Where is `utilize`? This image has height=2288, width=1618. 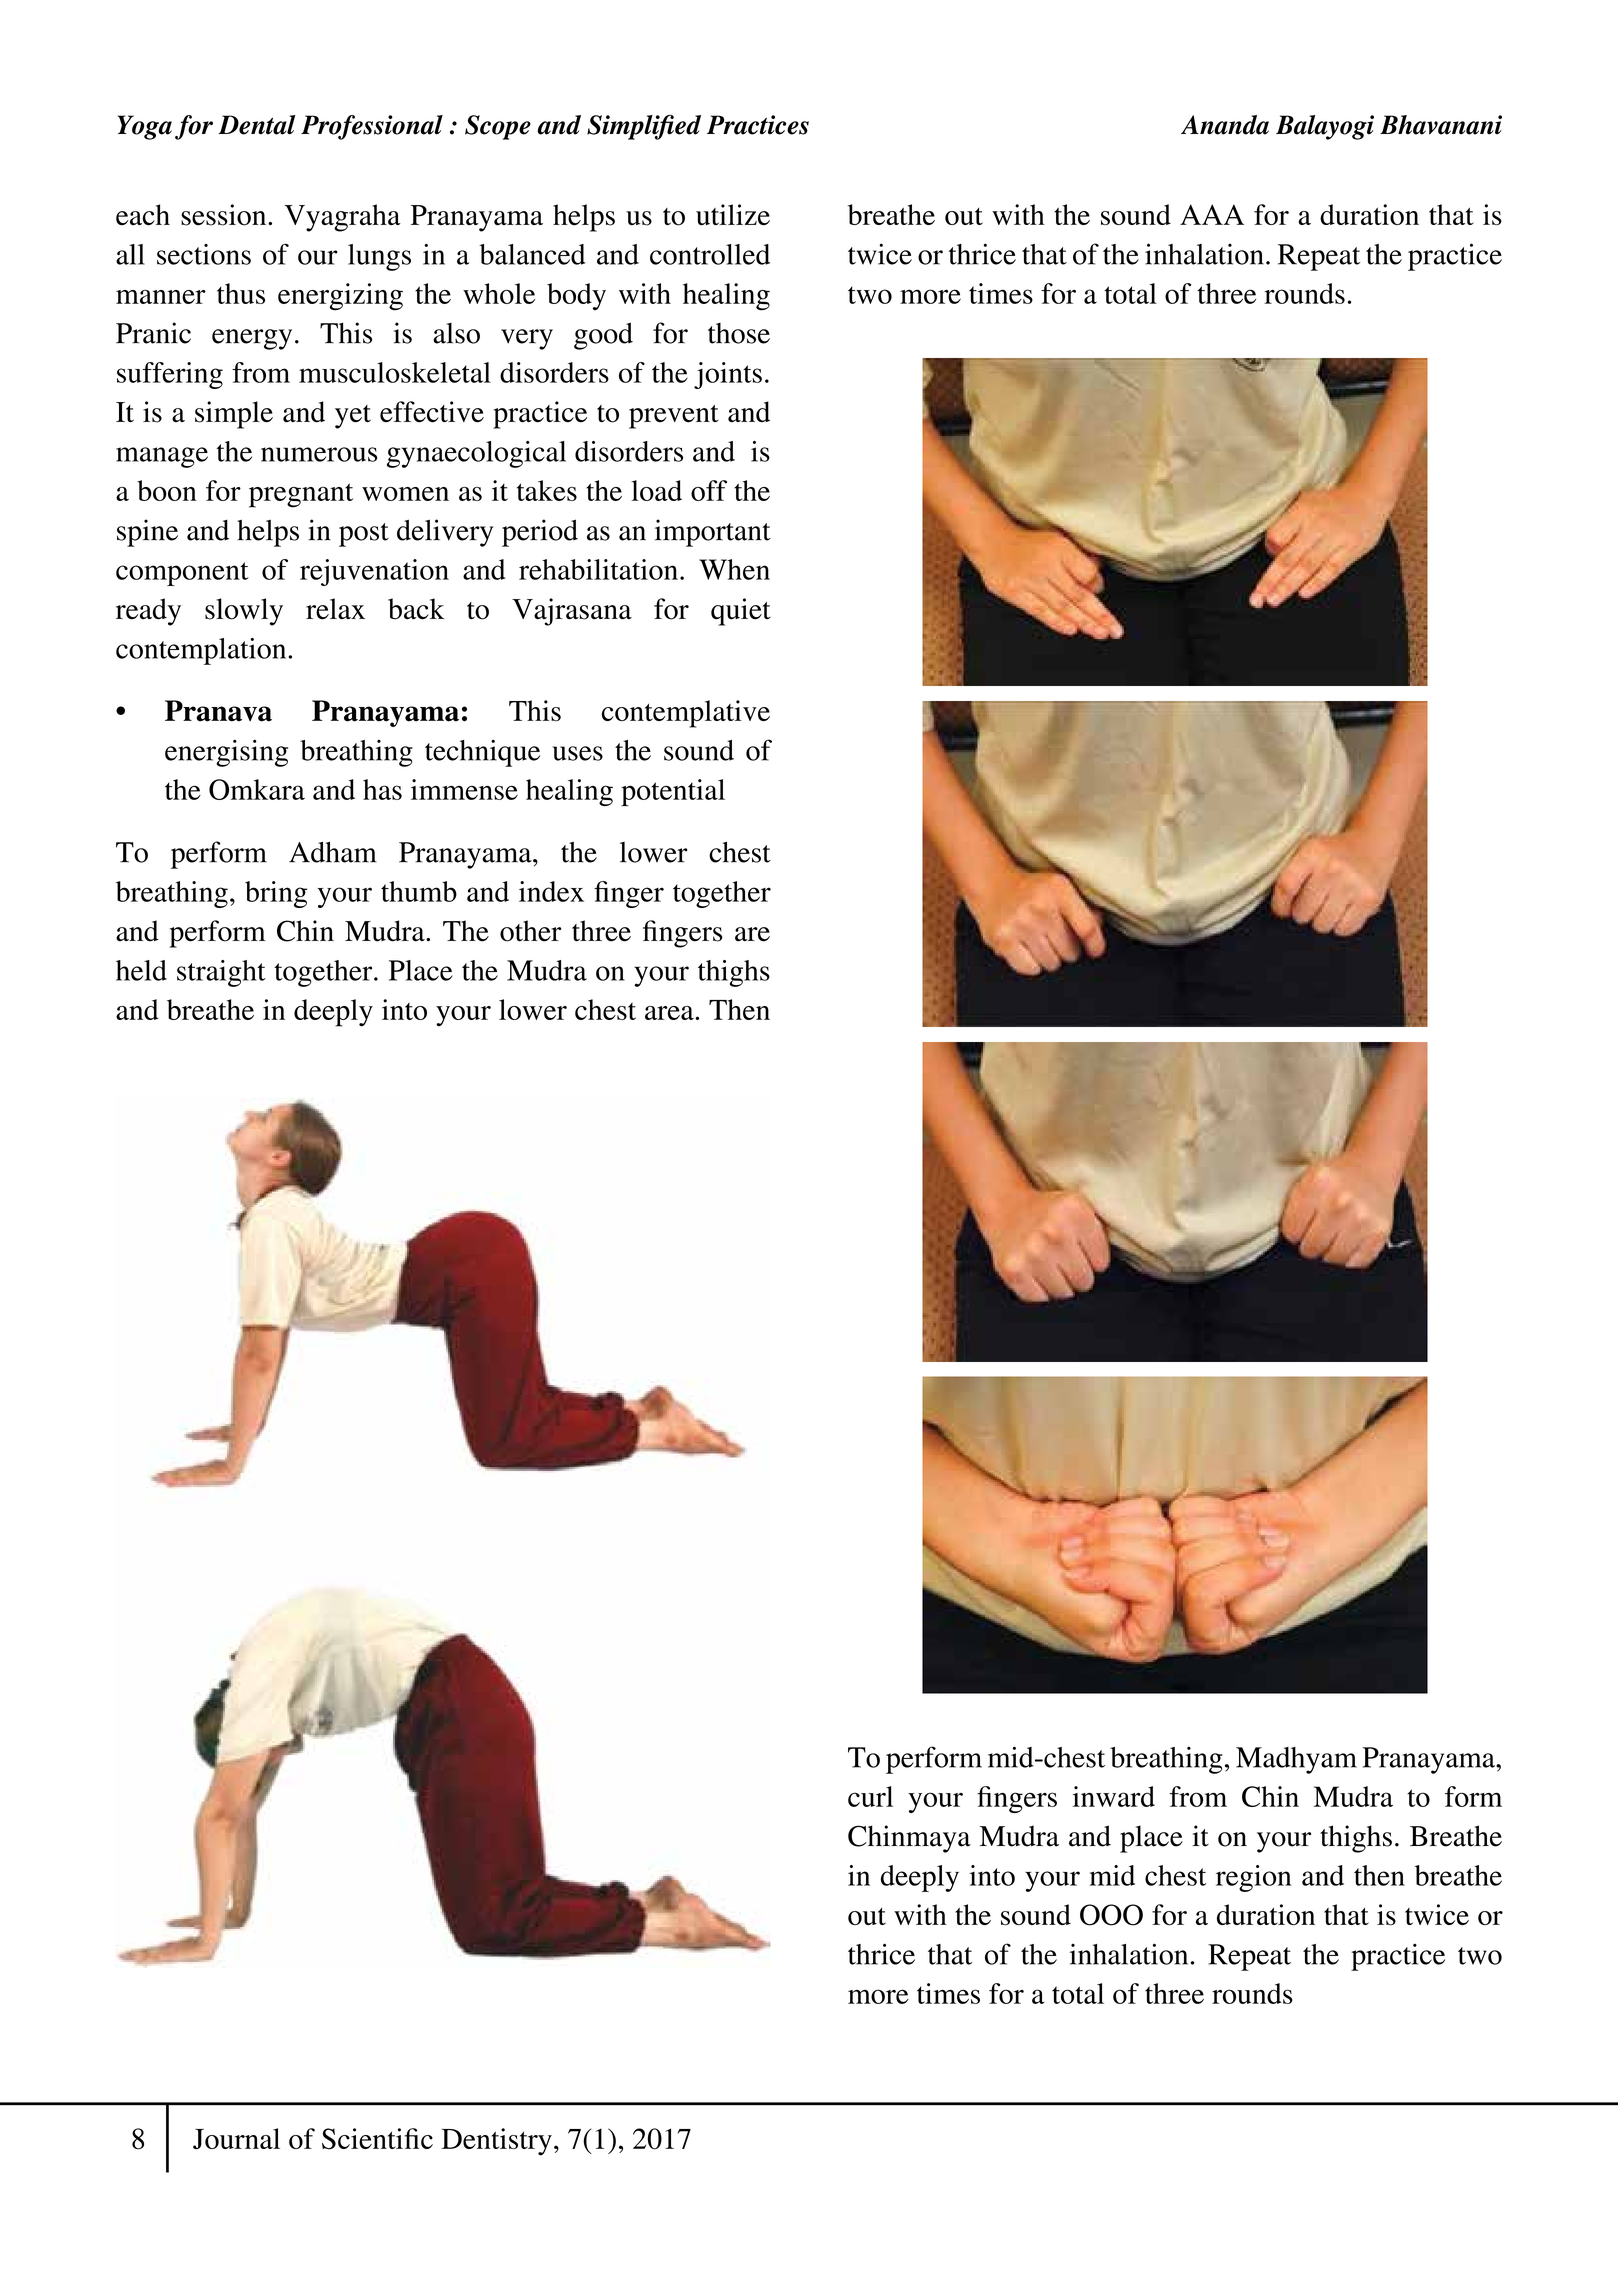 utilize is located at coordinates (733, 215).
